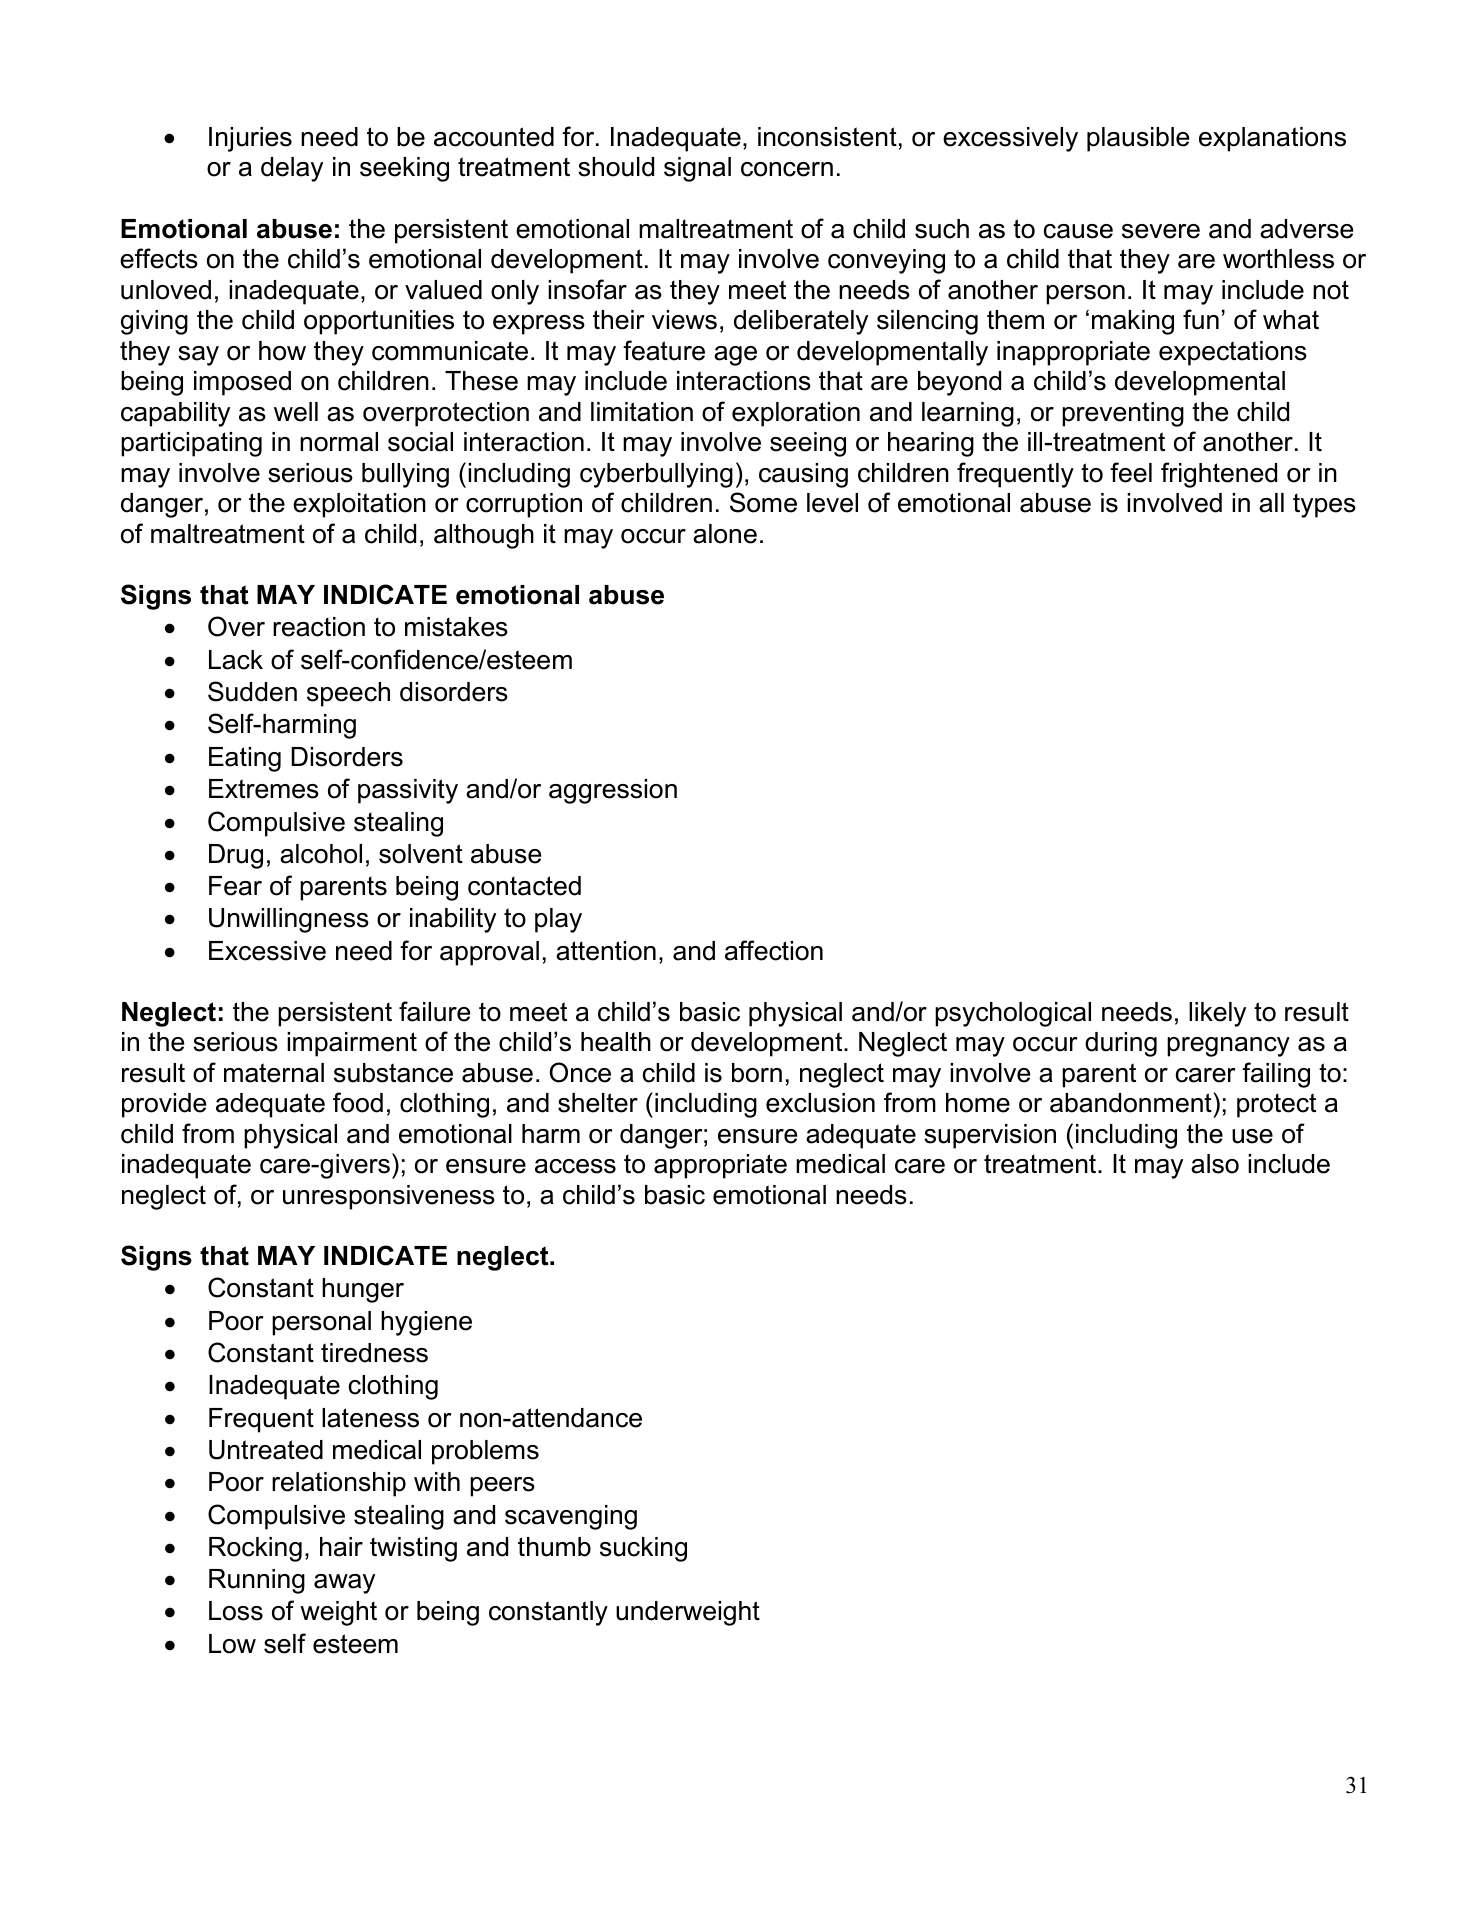  What do you see at coordinates (757, 1073) in the page?
I see `born` at bounding box center [757, 1073].
